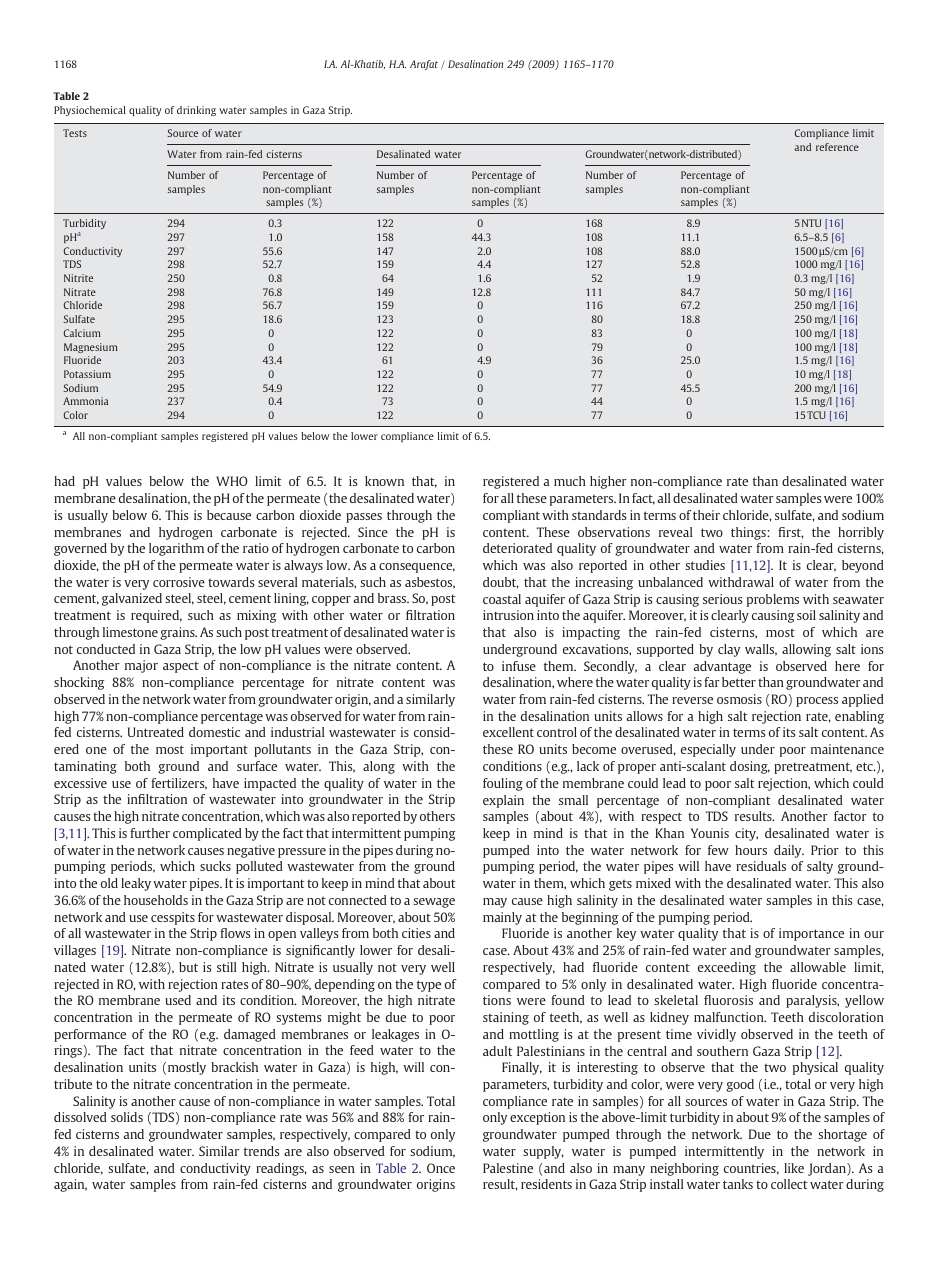 The image size is (952, 1270). What do you see at coordinates (127, 1117) in the screenshot?
I see `solids` at bounding box center [127, 1117].
